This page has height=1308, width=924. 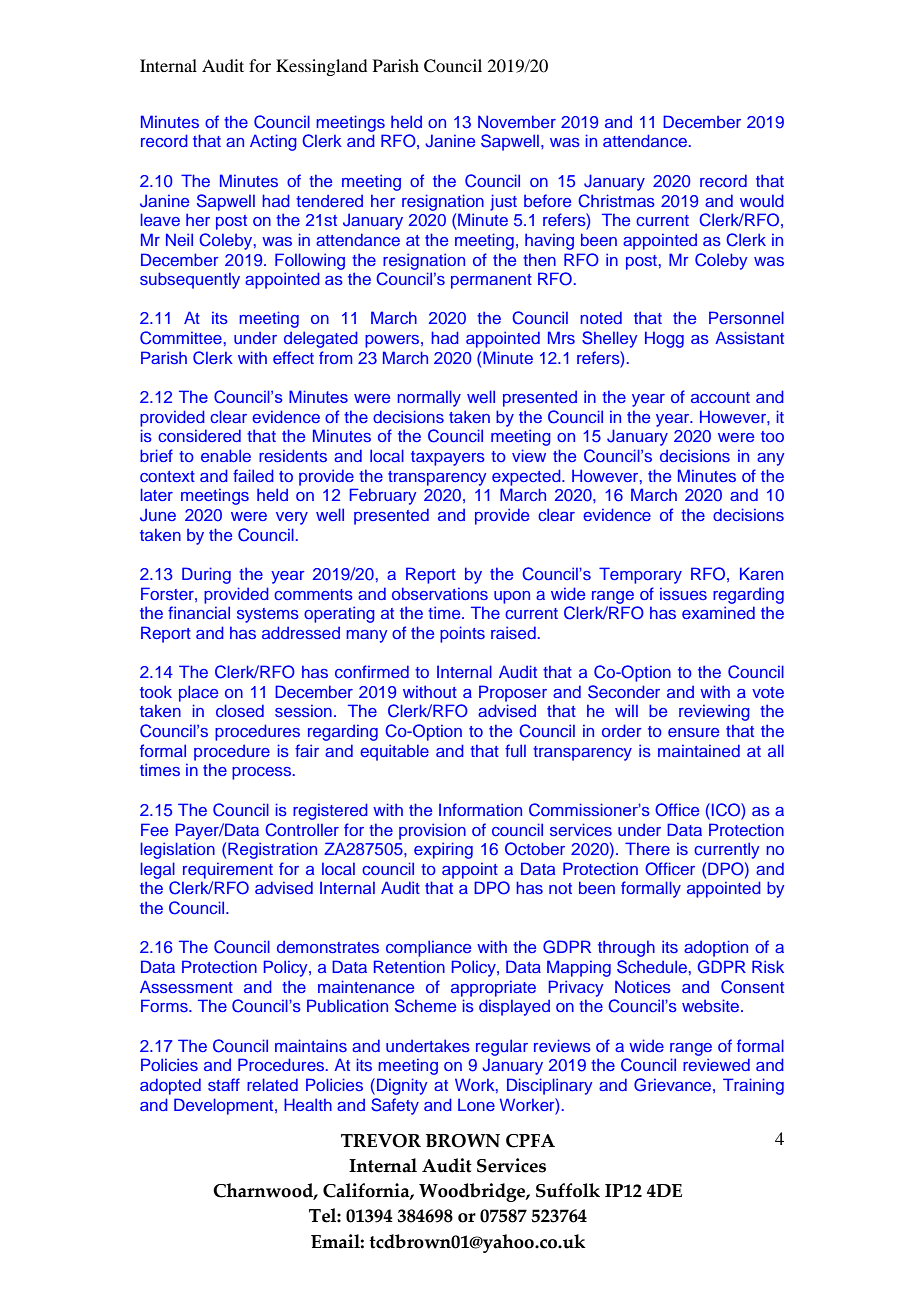 I want to click on examined, so click(x=718, y=612).
